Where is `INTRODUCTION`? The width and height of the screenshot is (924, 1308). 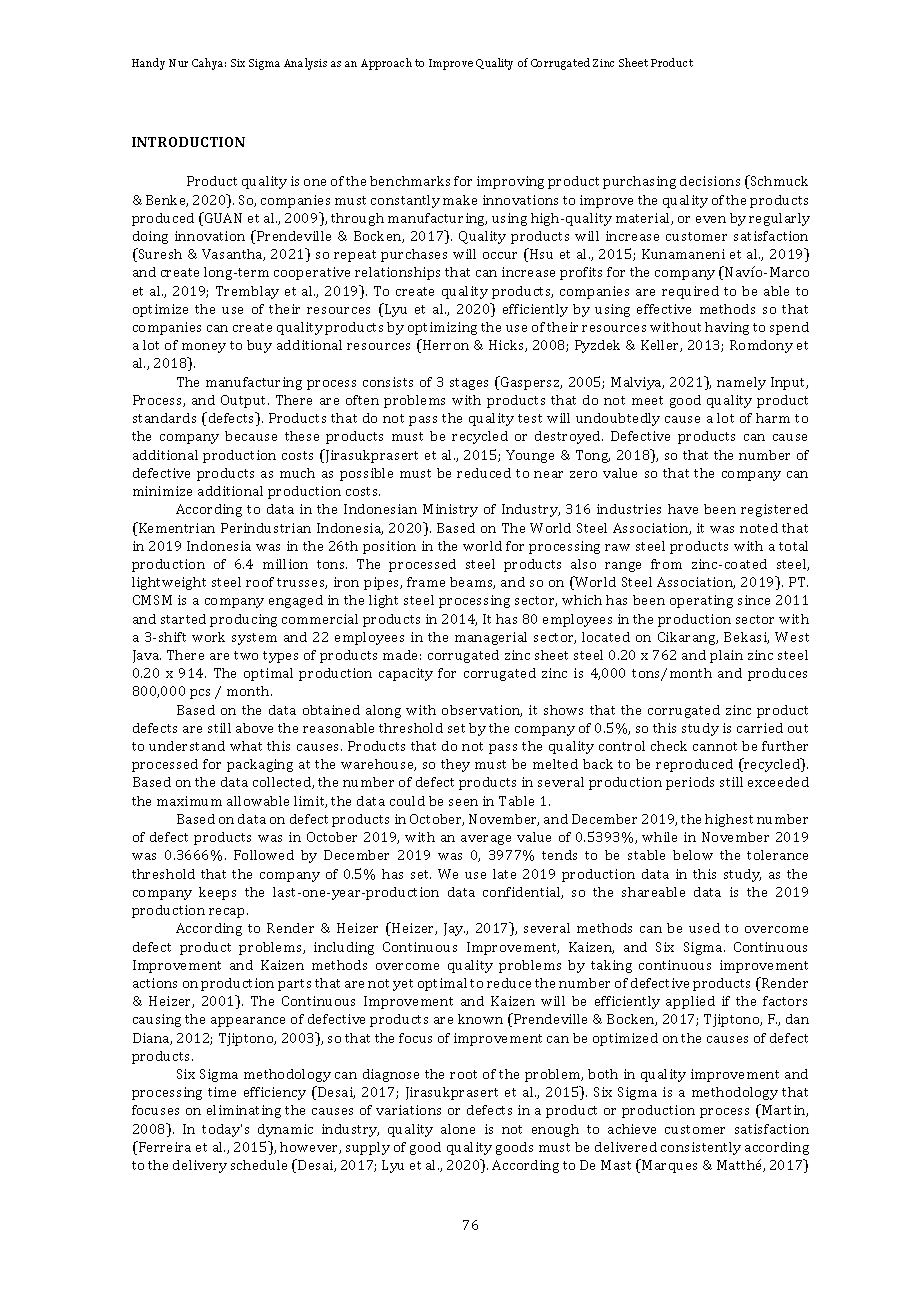
INTRODUCTION is located at coordinates (188, 142).
